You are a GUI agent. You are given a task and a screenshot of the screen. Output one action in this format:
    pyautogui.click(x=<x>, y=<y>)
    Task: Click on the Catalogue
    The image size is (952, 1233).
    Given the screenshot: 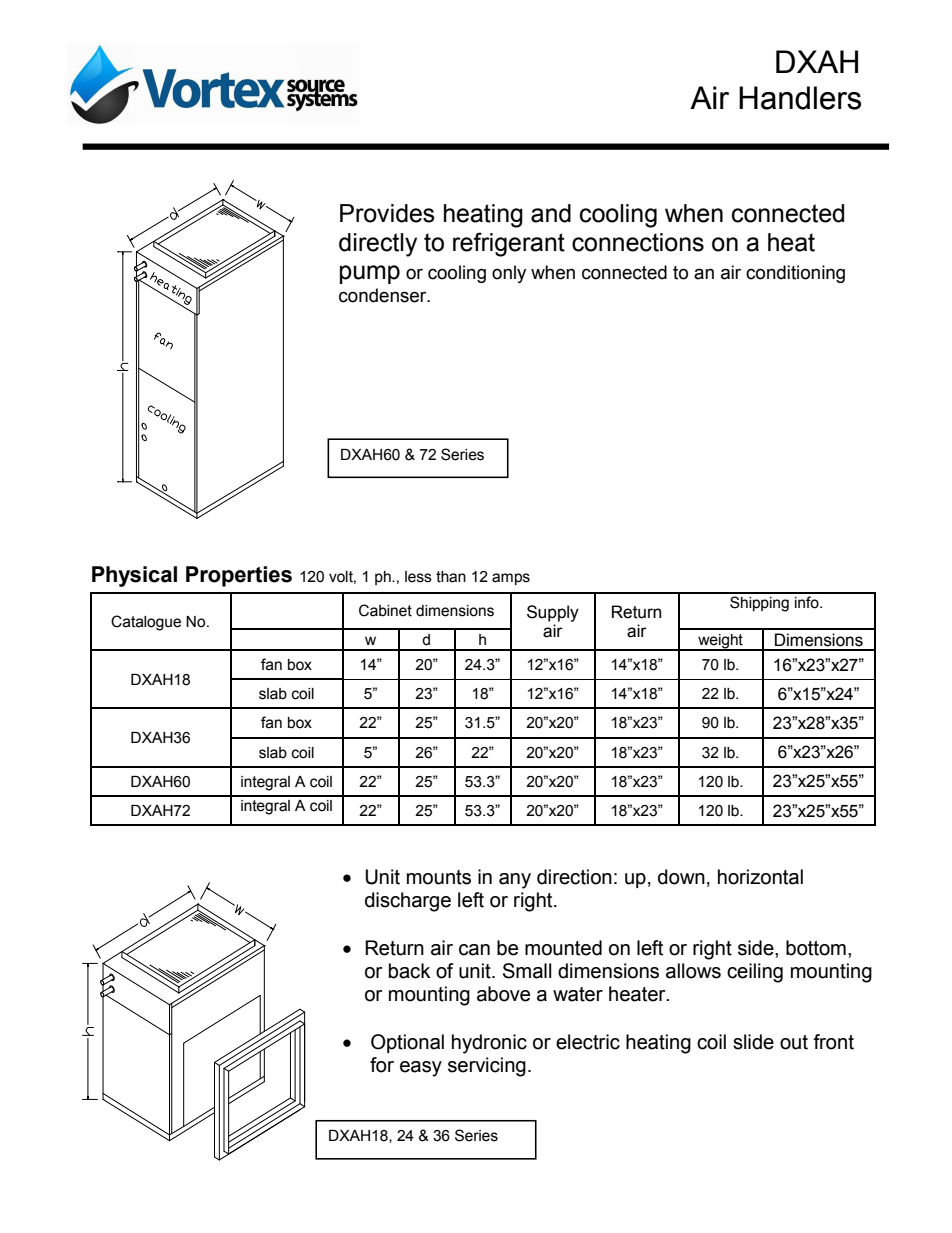 What is the action you would take?
    pyautogui.click(x=146, y=623)
